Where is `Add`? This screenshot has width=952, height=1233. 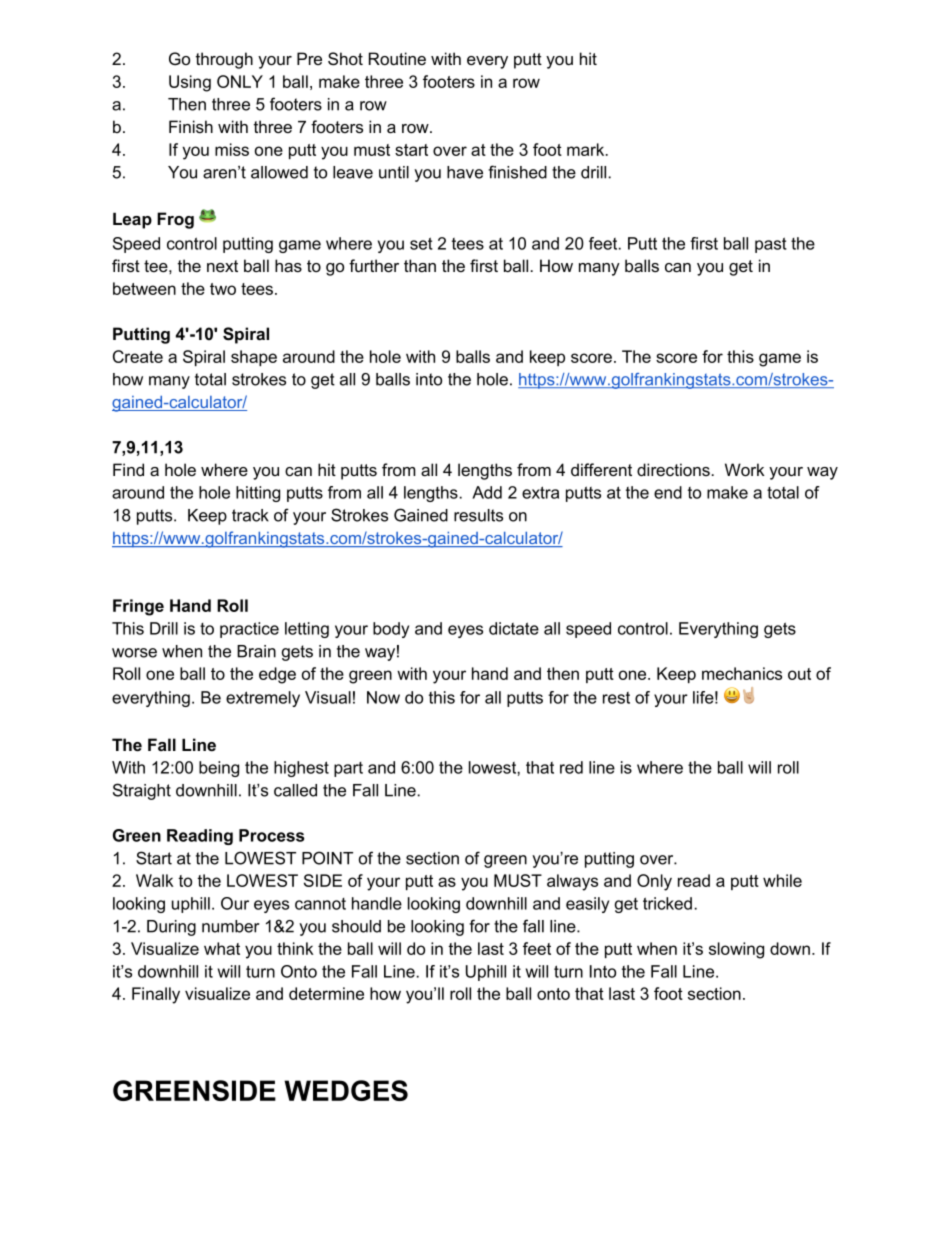
Add is located at coordinates (487, 492).
